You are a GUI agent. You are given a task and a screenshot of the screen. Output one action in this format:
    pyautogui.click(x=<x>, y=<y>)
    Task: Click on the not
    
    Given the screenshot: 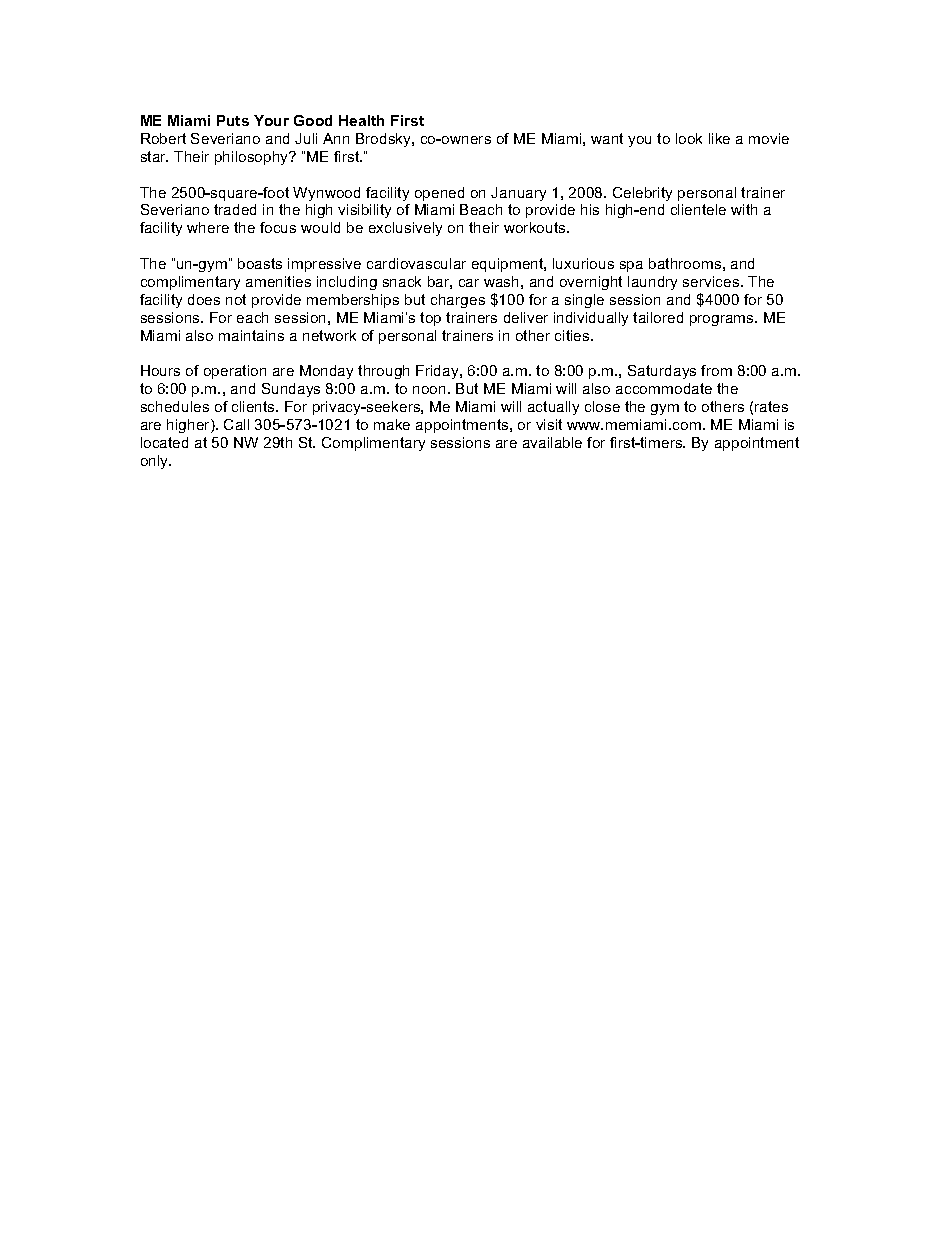 What is the action you would take?
    pyautogui.click(x=236, y=299)
